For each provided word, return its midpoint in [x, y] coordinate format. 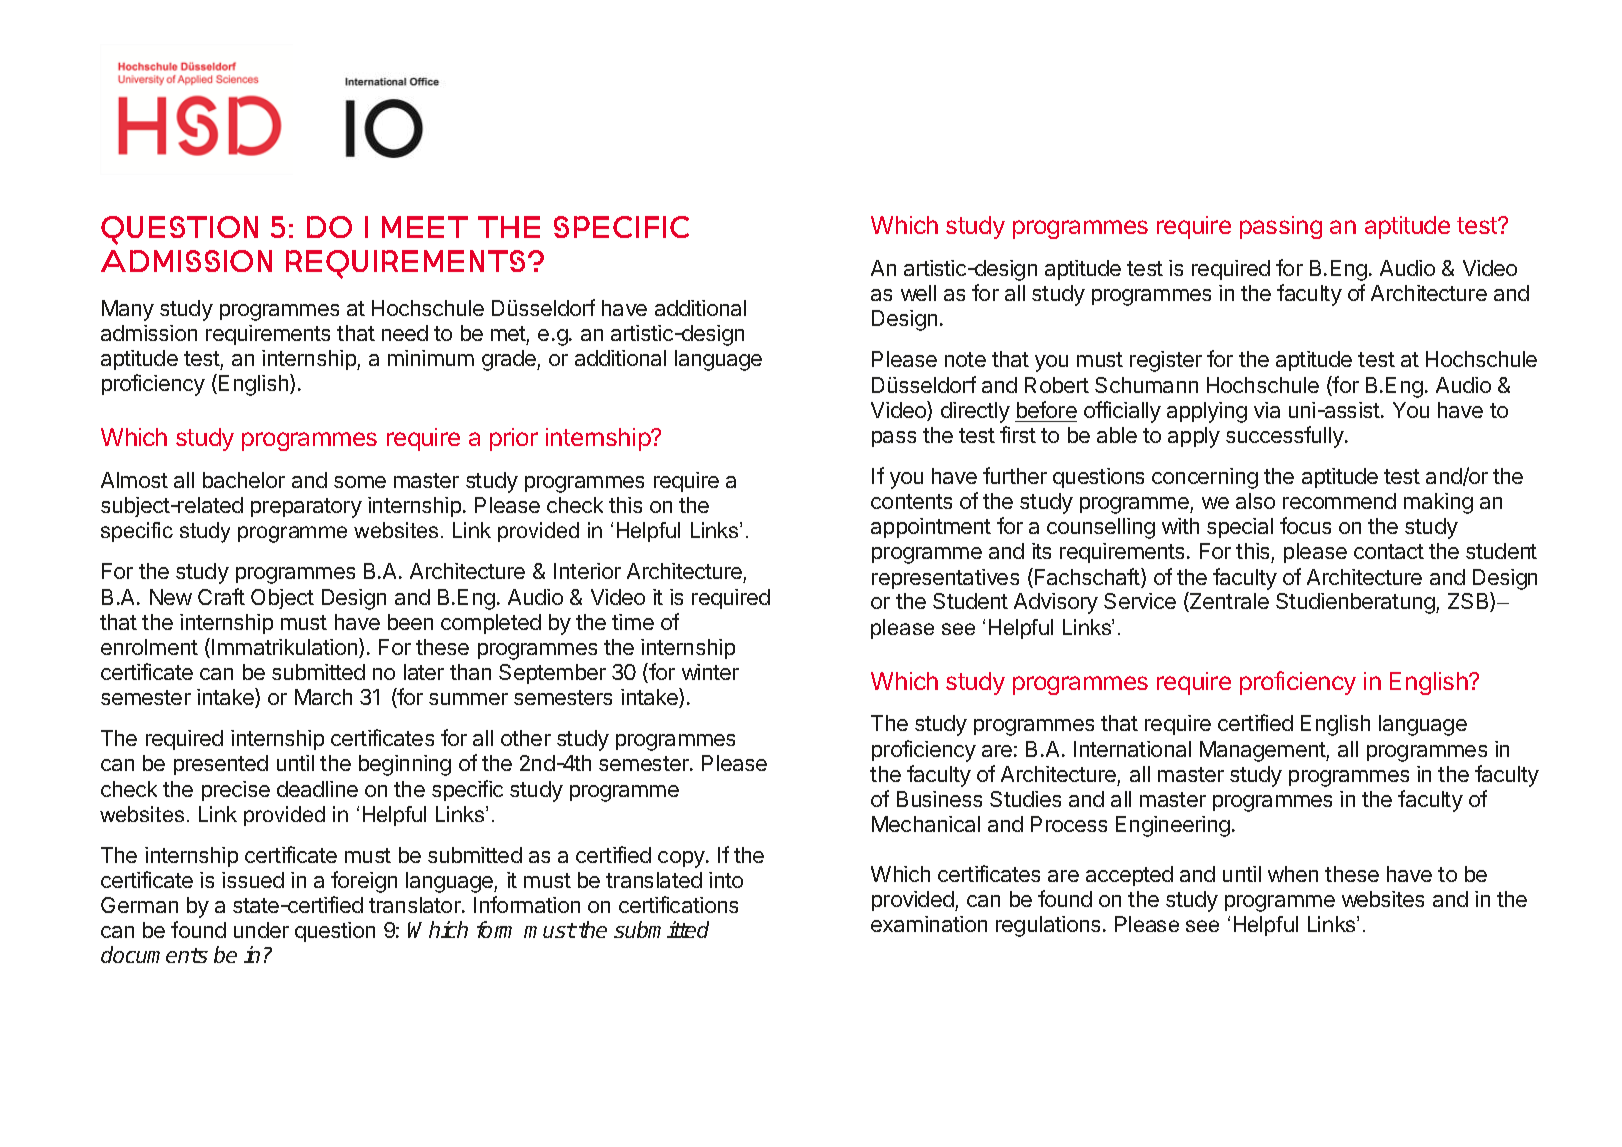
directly [975, 412]
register [1166, 361]
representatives [945, 579]
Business [939, 799]
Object [282, 599]
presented [221, 765]
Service [1140, 601]
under [261, 930]
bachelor [244, 480]
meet [425, 227]
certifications [678, 904]
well [918, 293]
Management [1263, 751]
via [1267, 410]
